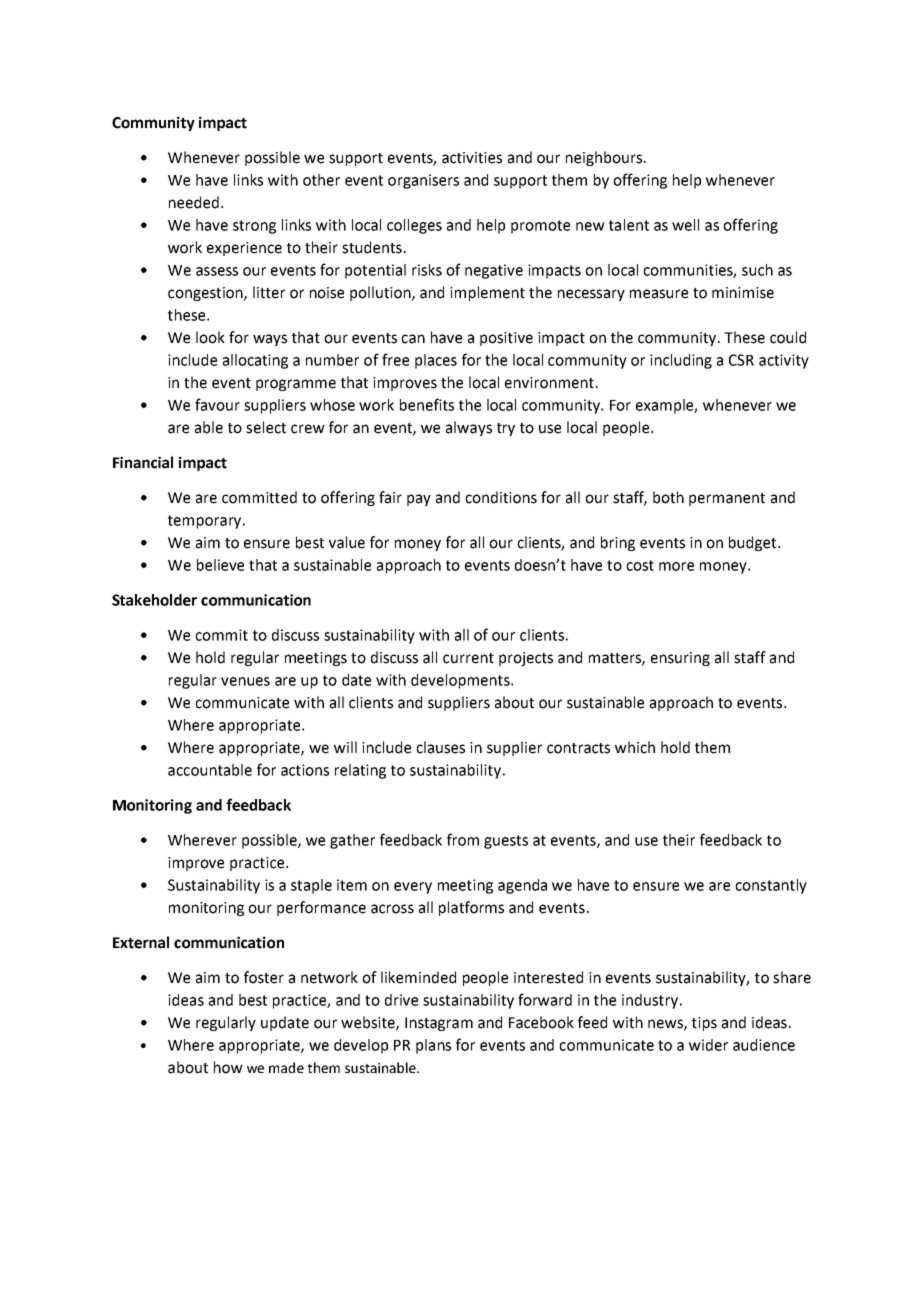 The image size is (924, 1308). Describe the element at coordinates (635, 747) in the document. I see `which` at that location.
